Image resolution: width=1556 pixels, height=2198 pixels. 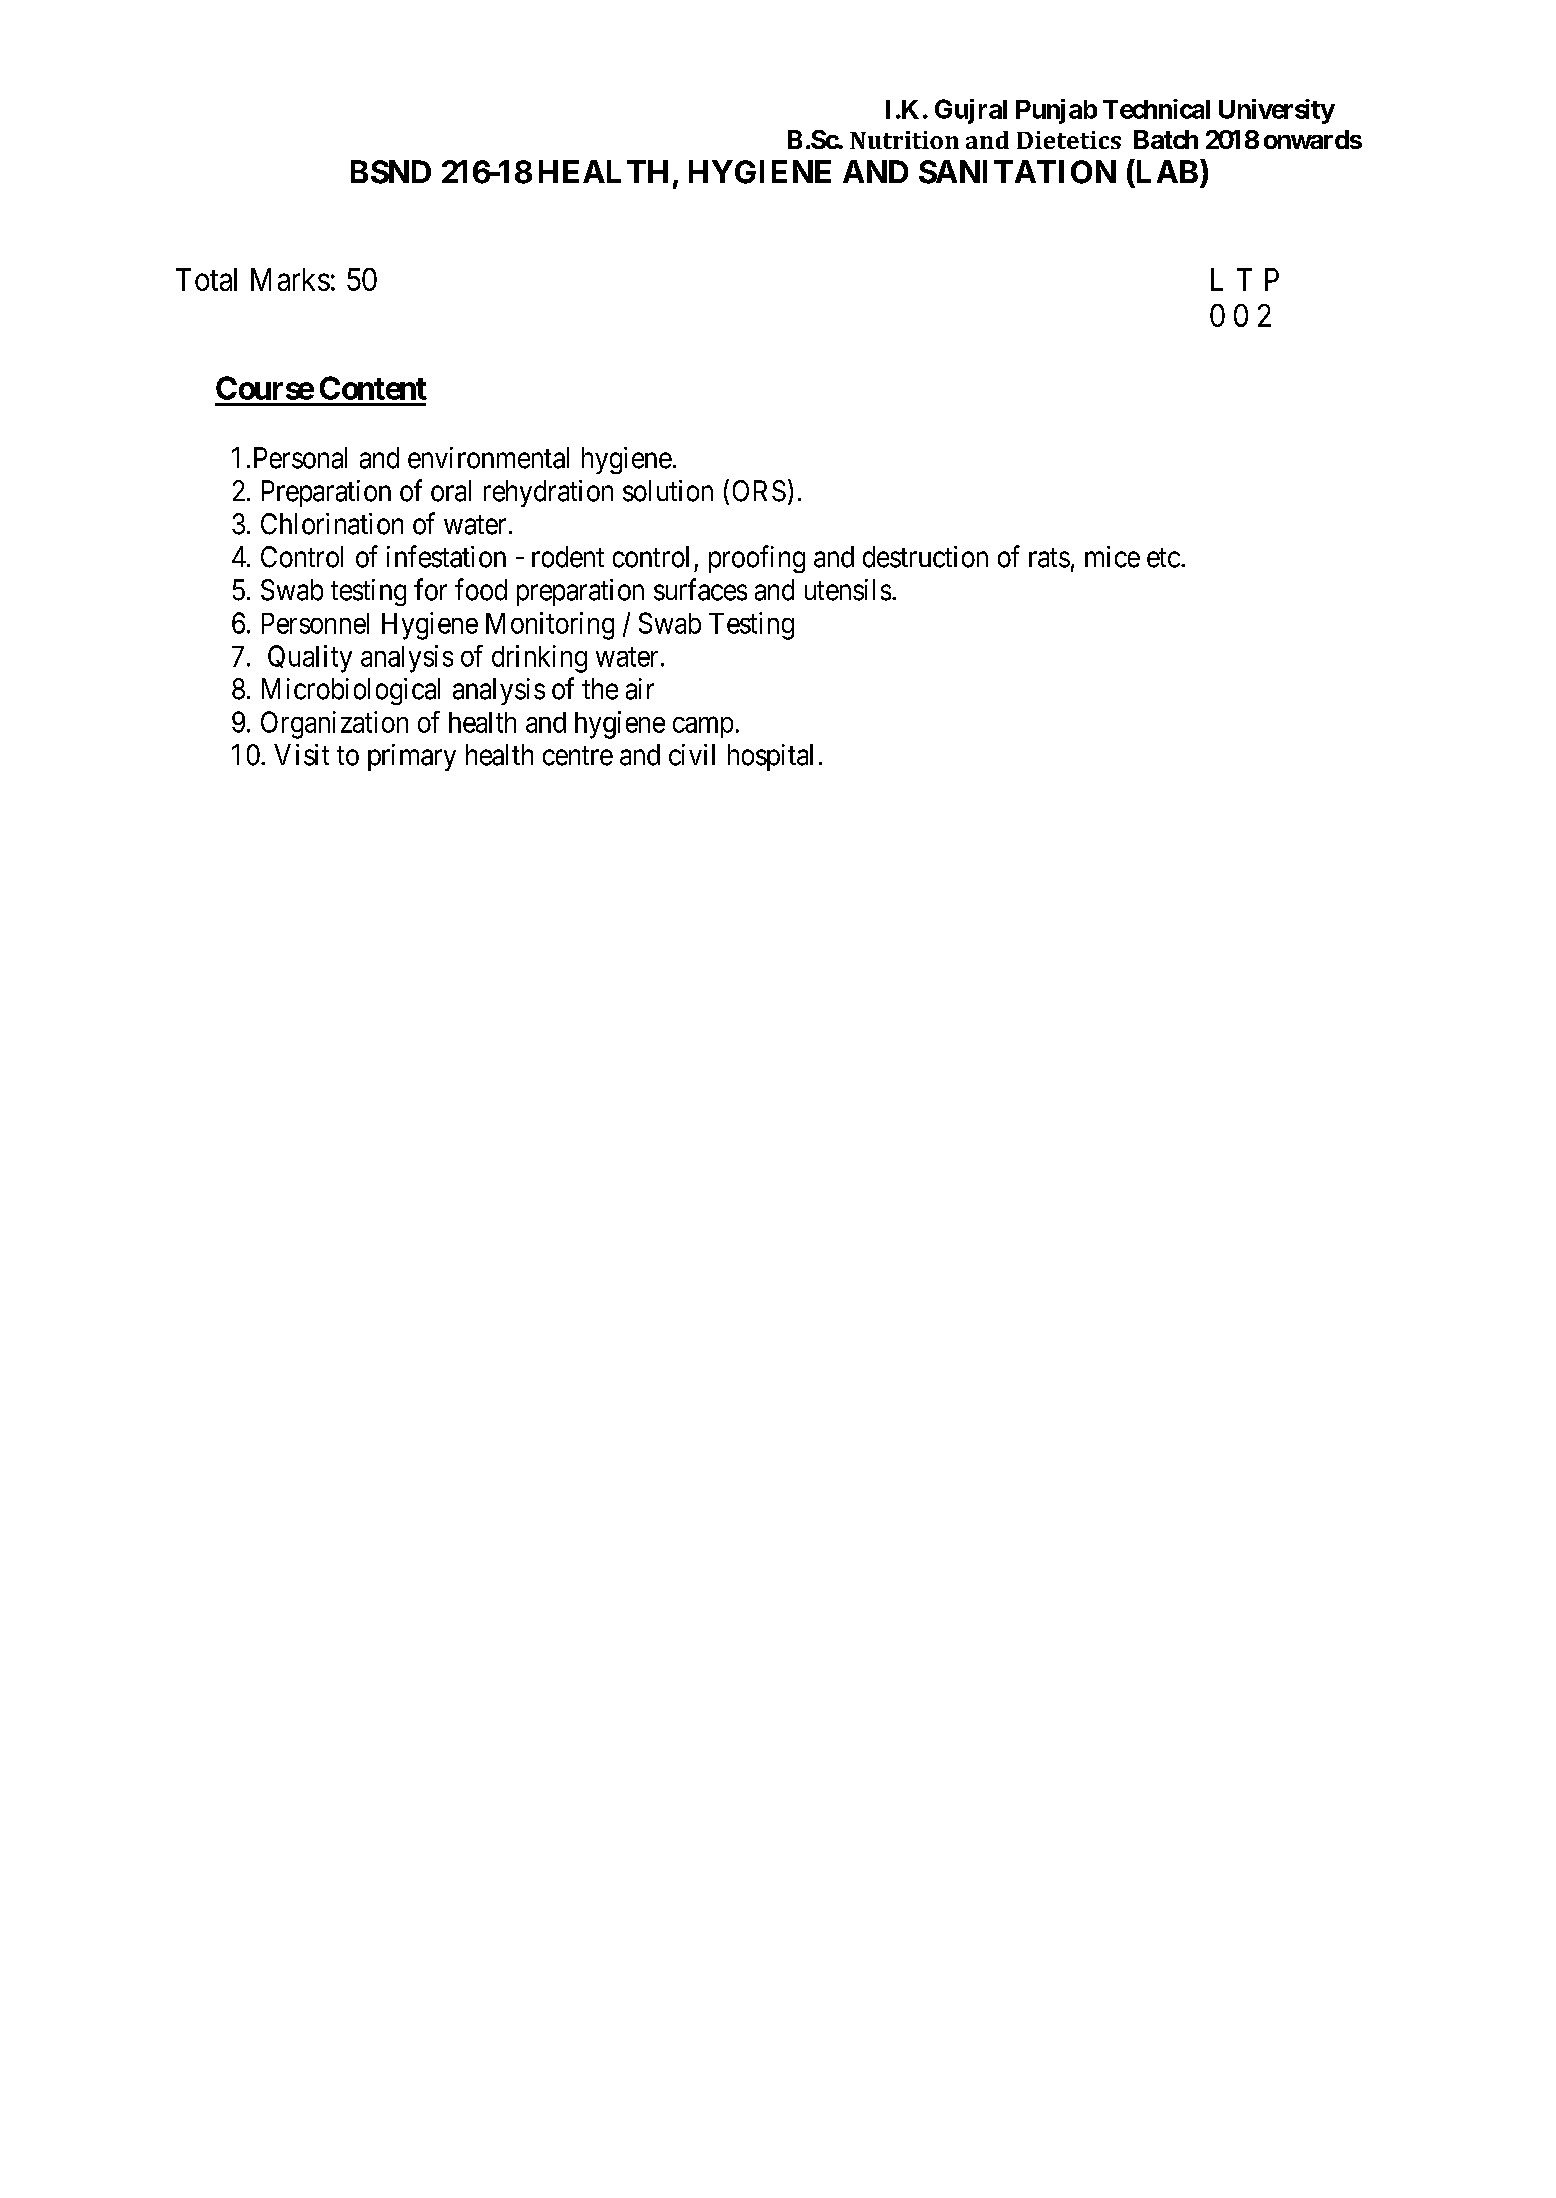 What do you see at coordinates (1017, 172) in the screenshot?
I see `SANITATION` at bounding box center [1017, 172].
